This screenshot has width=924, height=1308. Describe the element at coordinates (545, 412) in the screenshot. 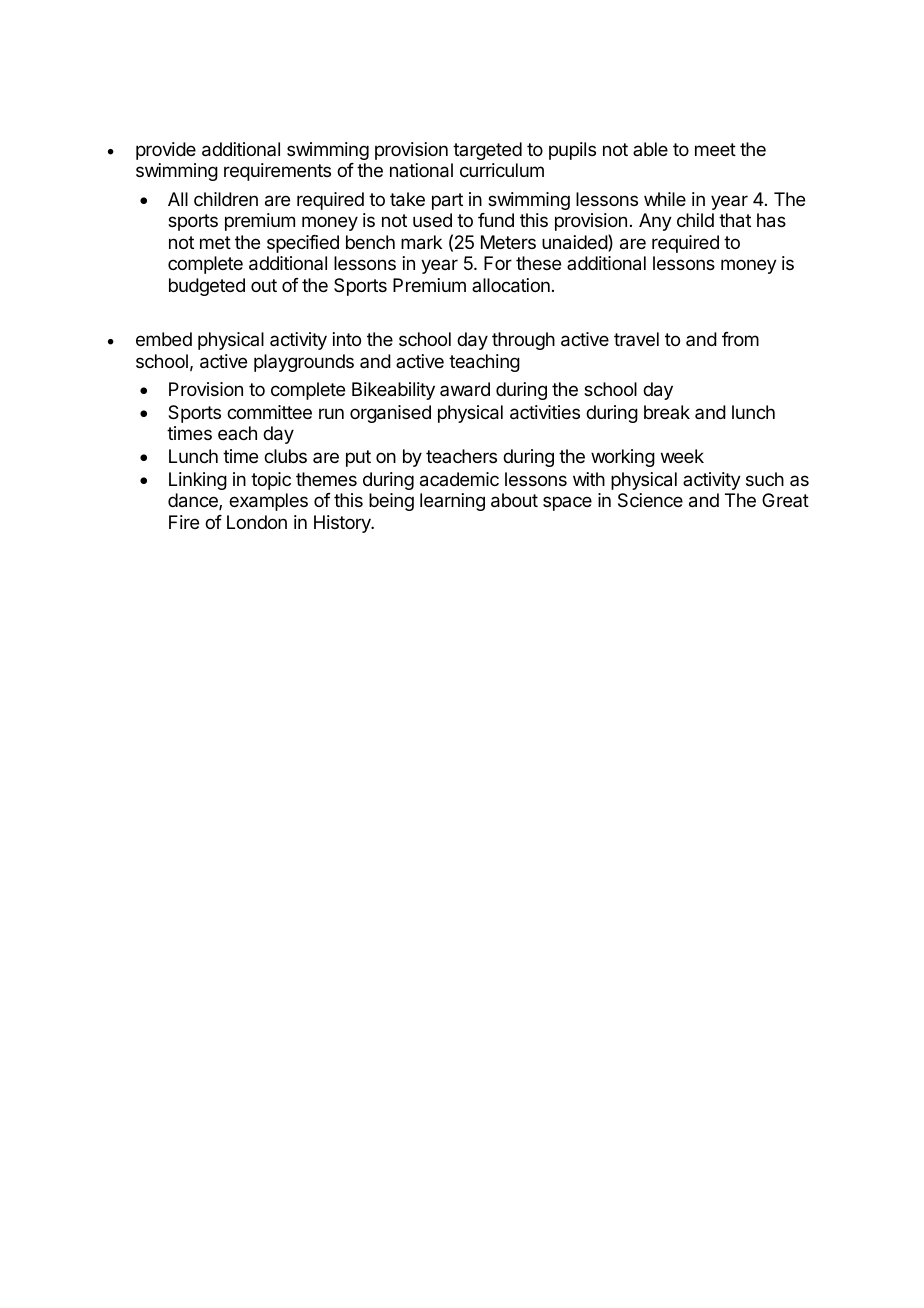

I see `activities` at that location.
